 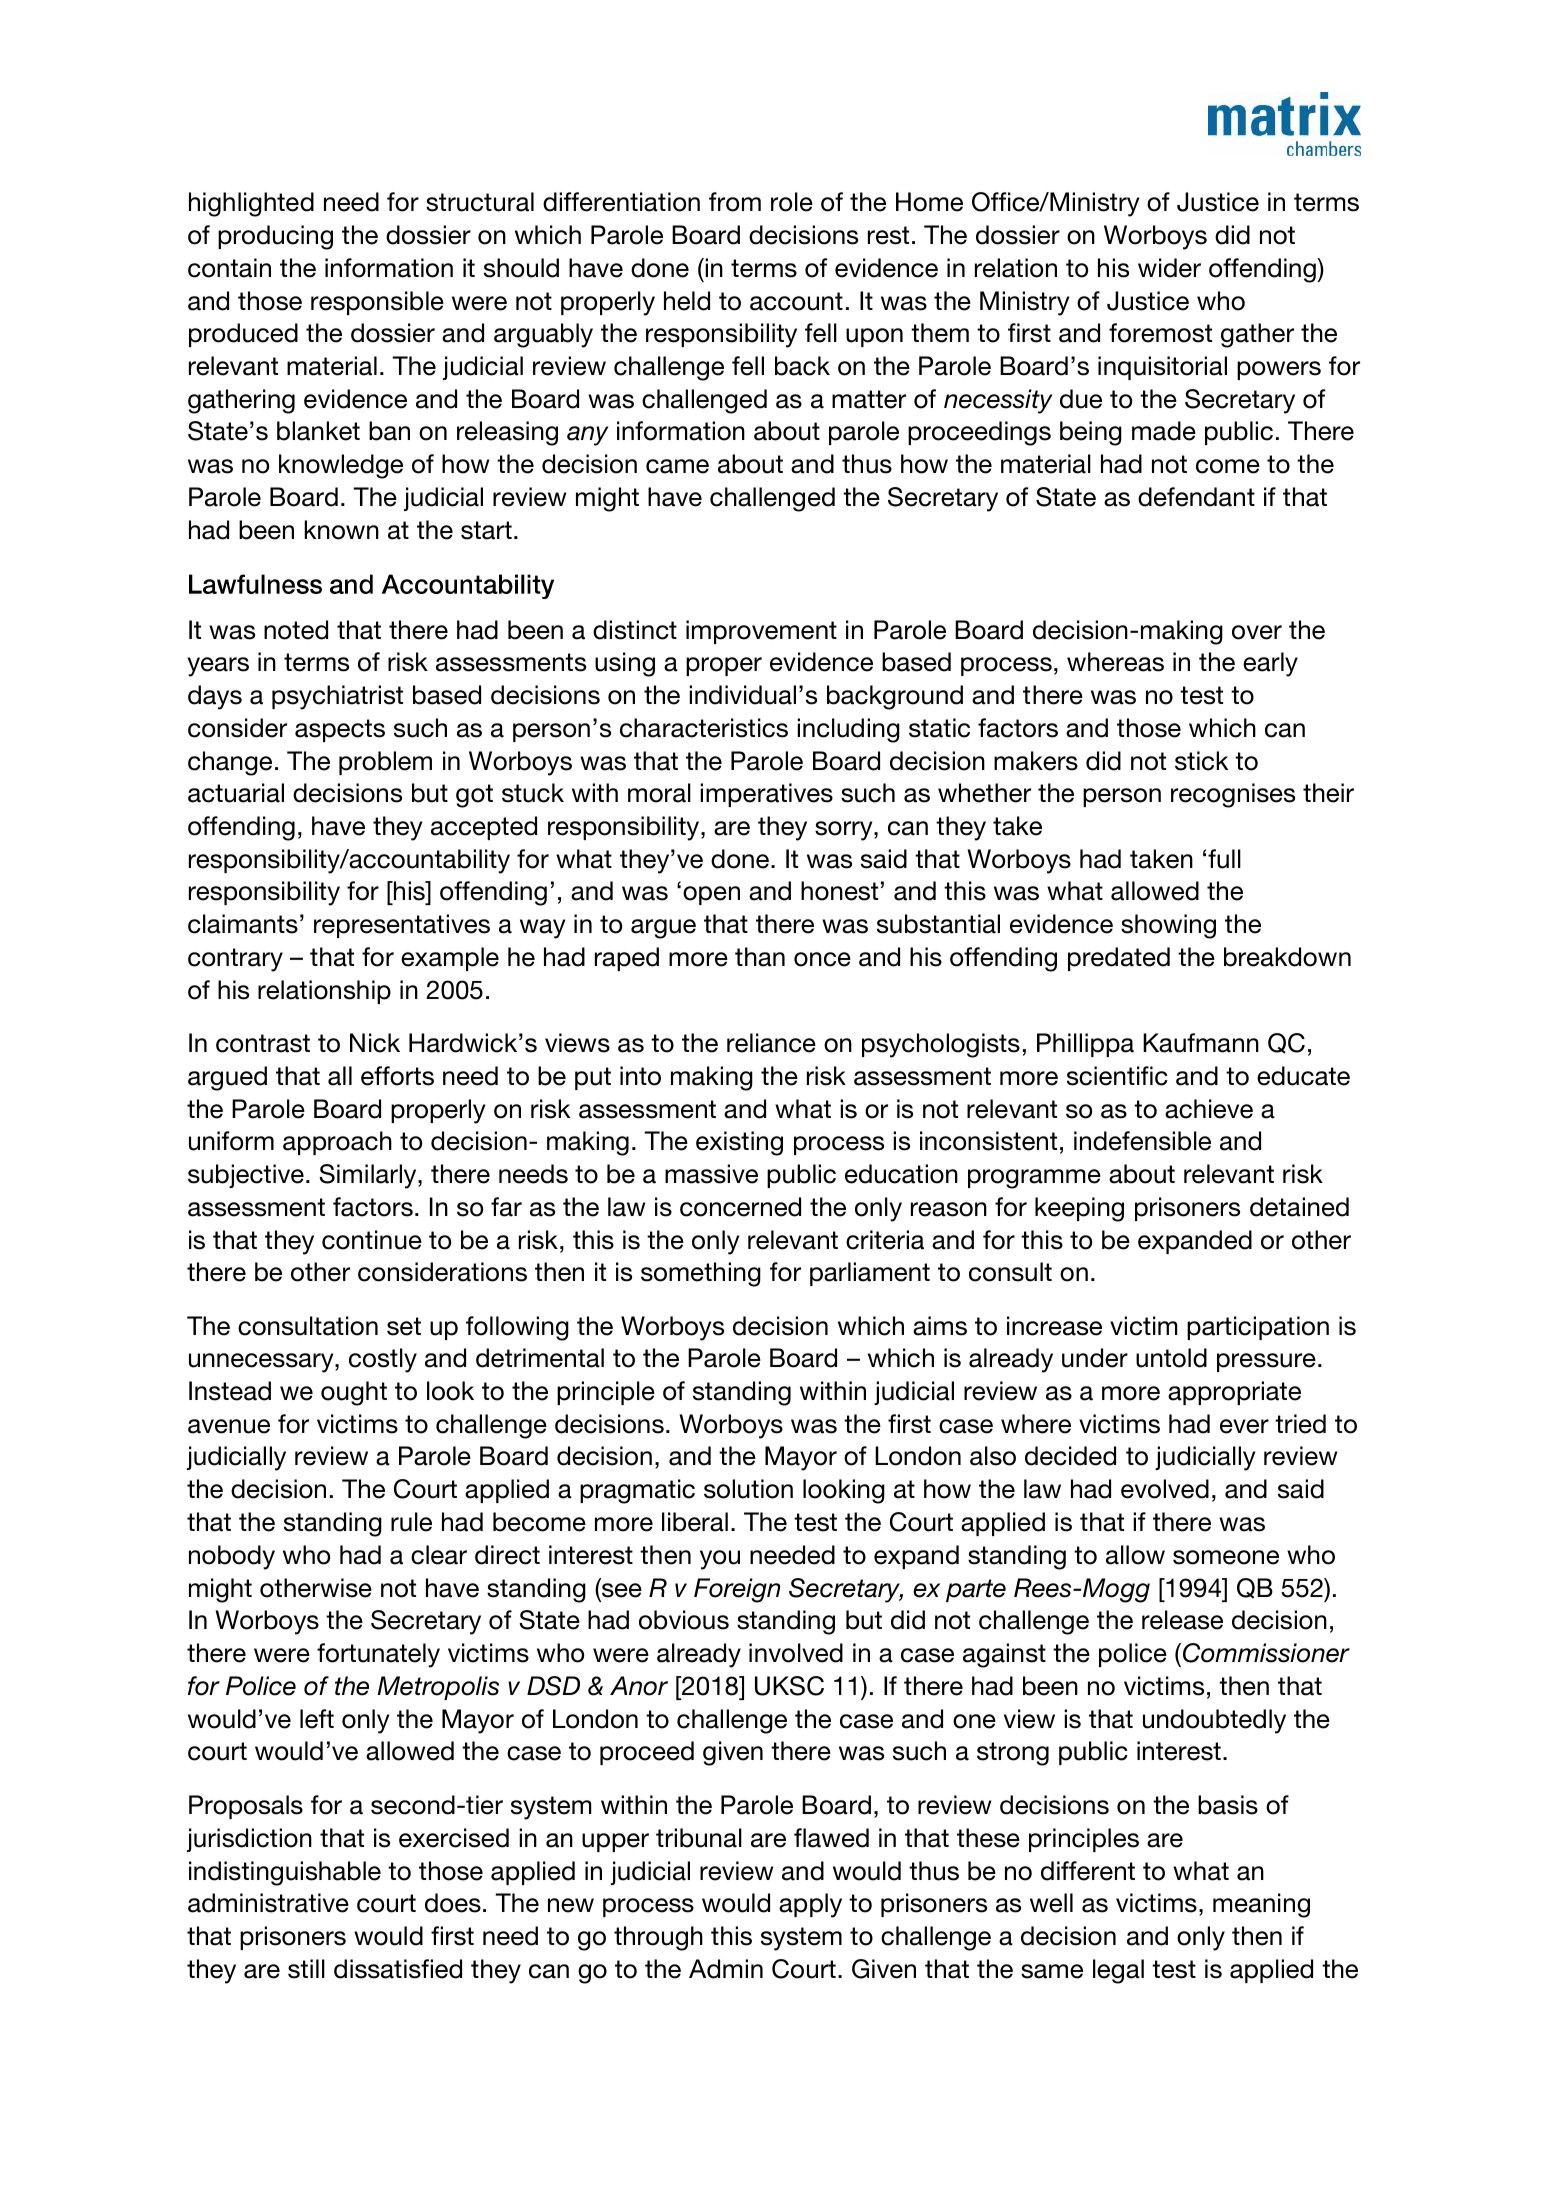 What do you see at coordinates (735, 202) in the document?
I see `from` at bounding box center [735, 202].
